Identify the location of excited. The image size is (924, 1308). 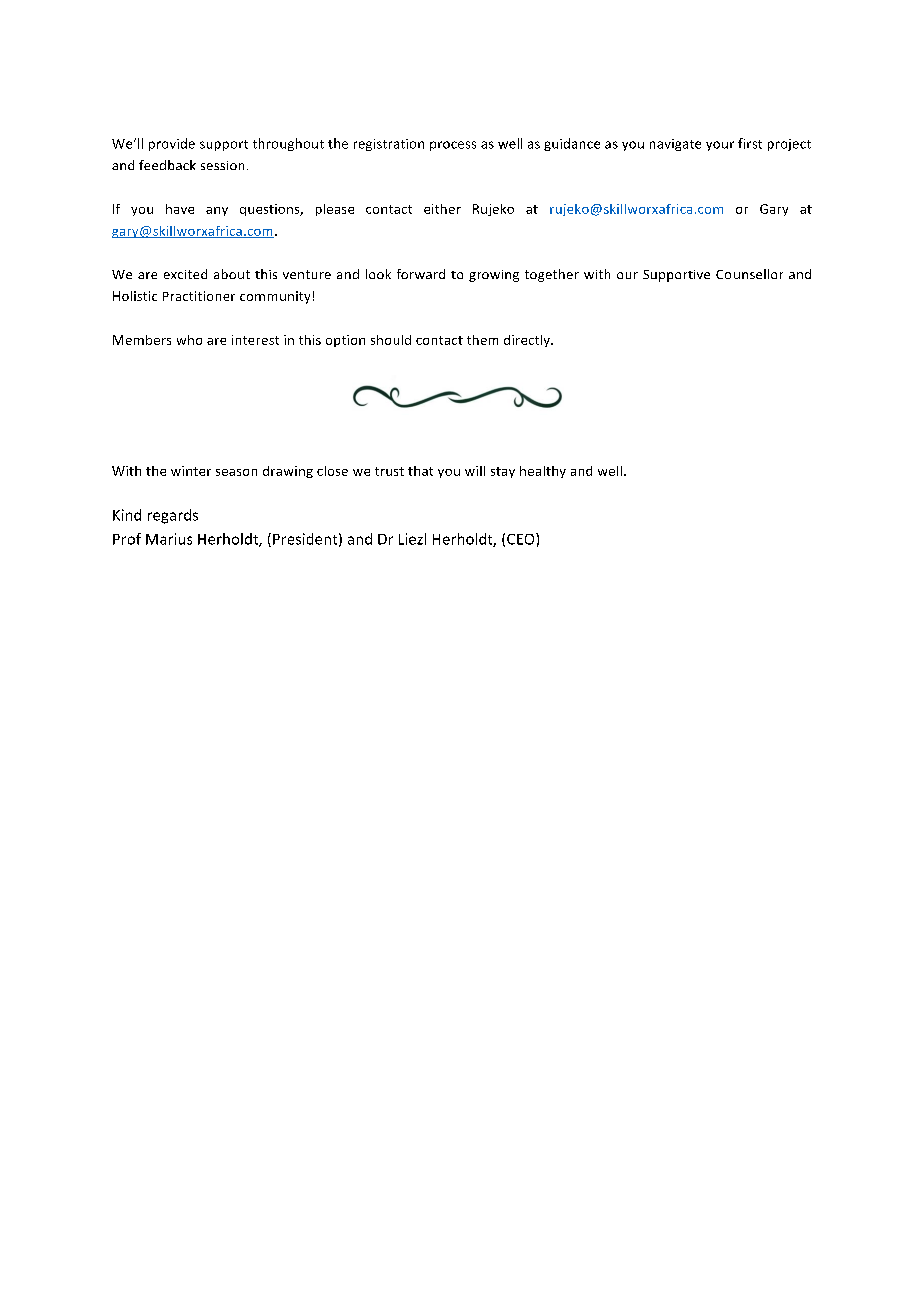
(185, 274).
